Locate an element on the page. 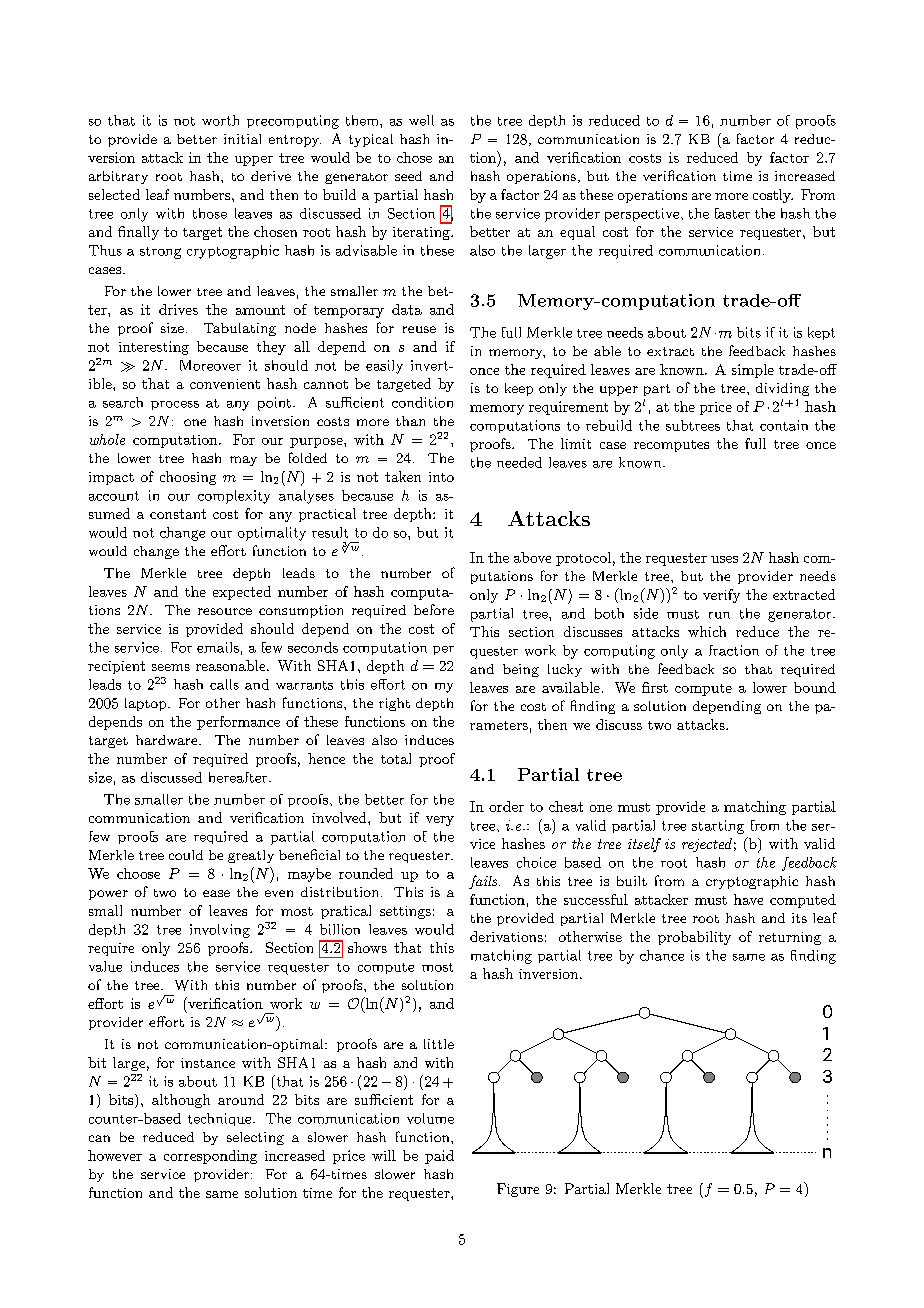 Image resolution: width=924 pixels, height=1308 pixels. well is located at coordinates (421, 120).
